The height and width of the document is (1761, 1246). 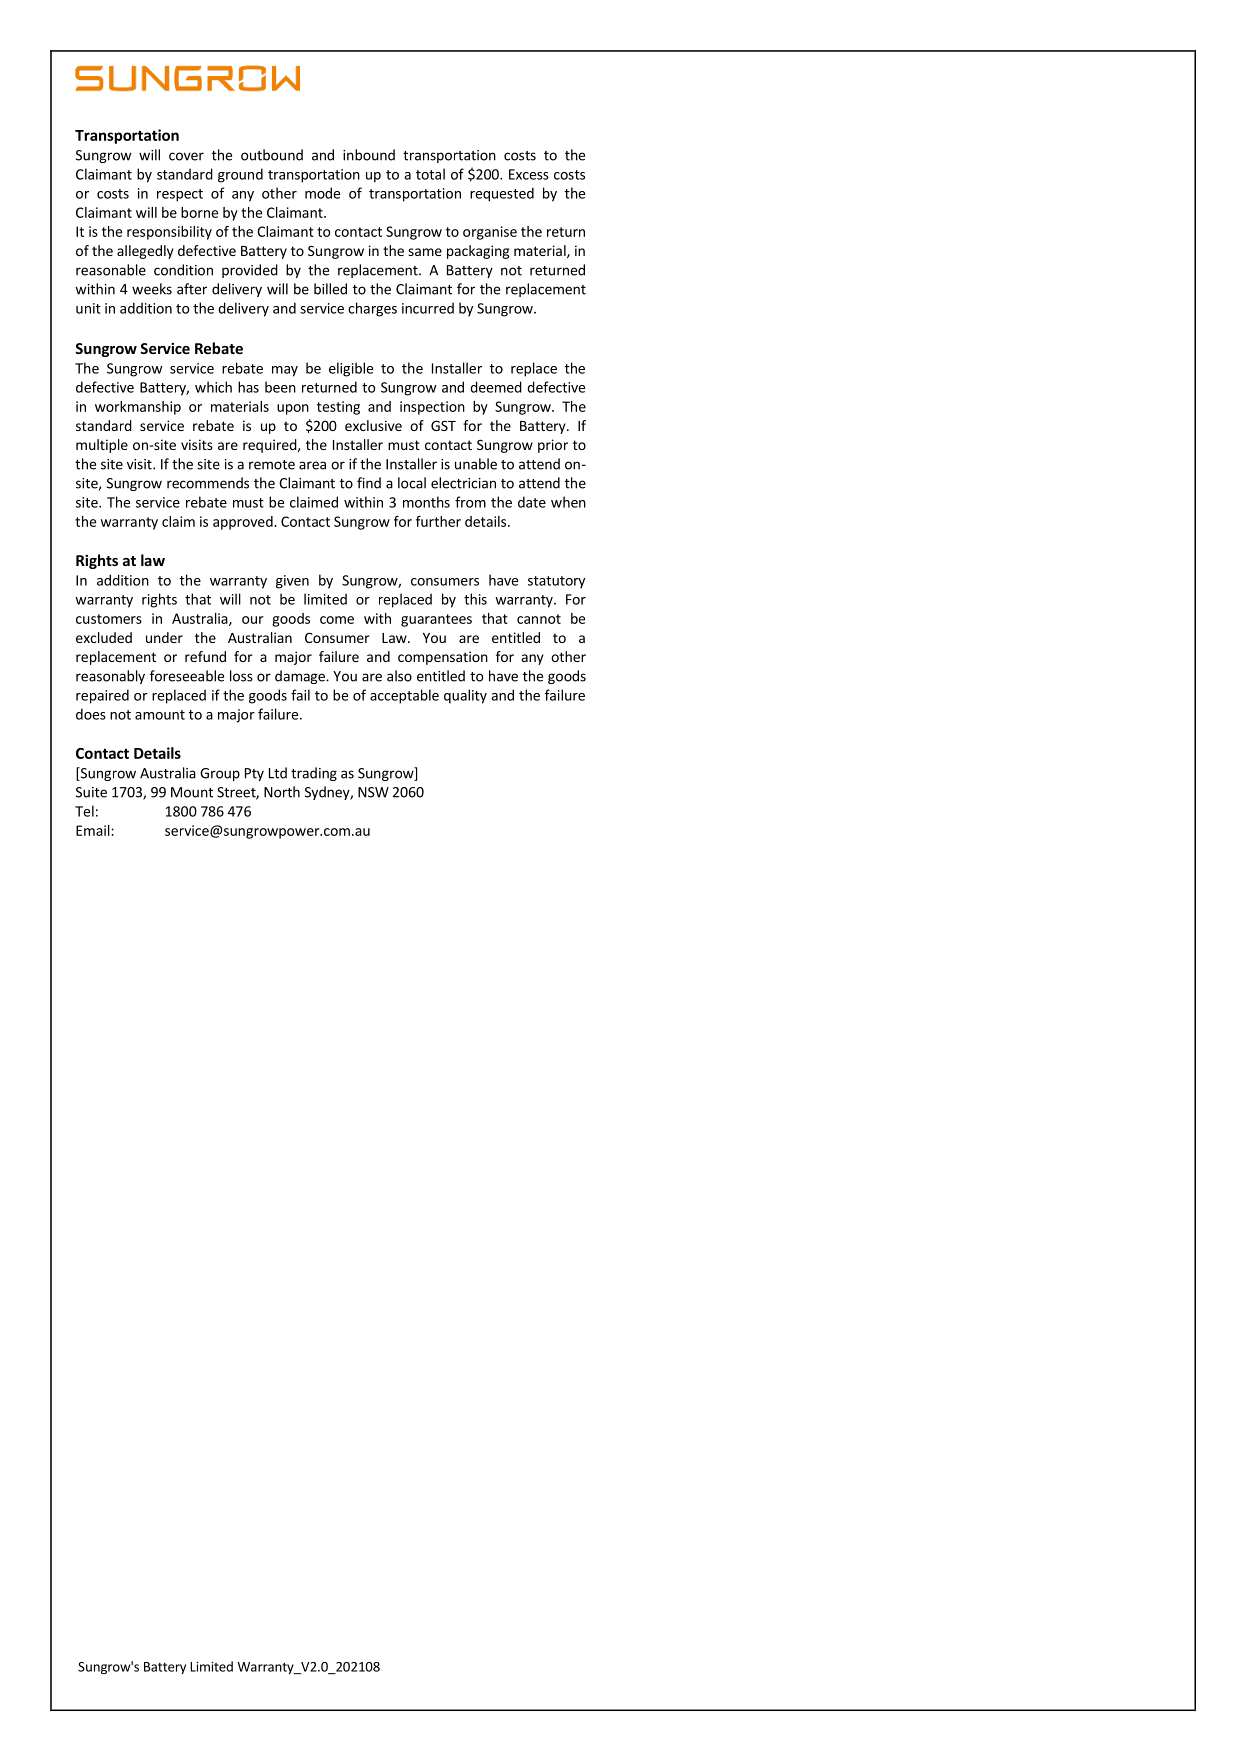 What do you see at coordinates (322, 193) in the document?
I see `mode` at bounding box center [322, 193].
